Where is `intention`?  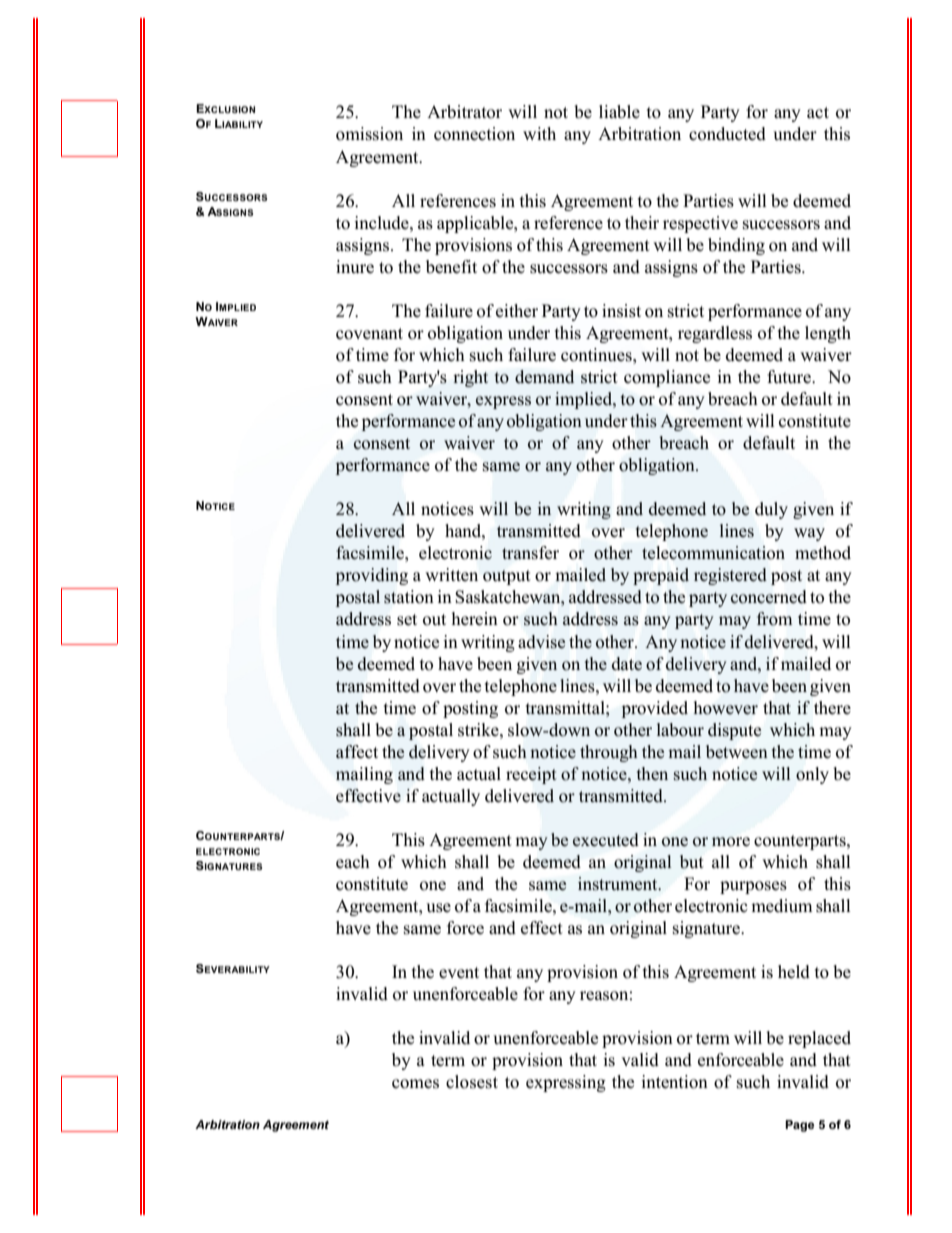 intention is located at coordinates (674, 1082).
